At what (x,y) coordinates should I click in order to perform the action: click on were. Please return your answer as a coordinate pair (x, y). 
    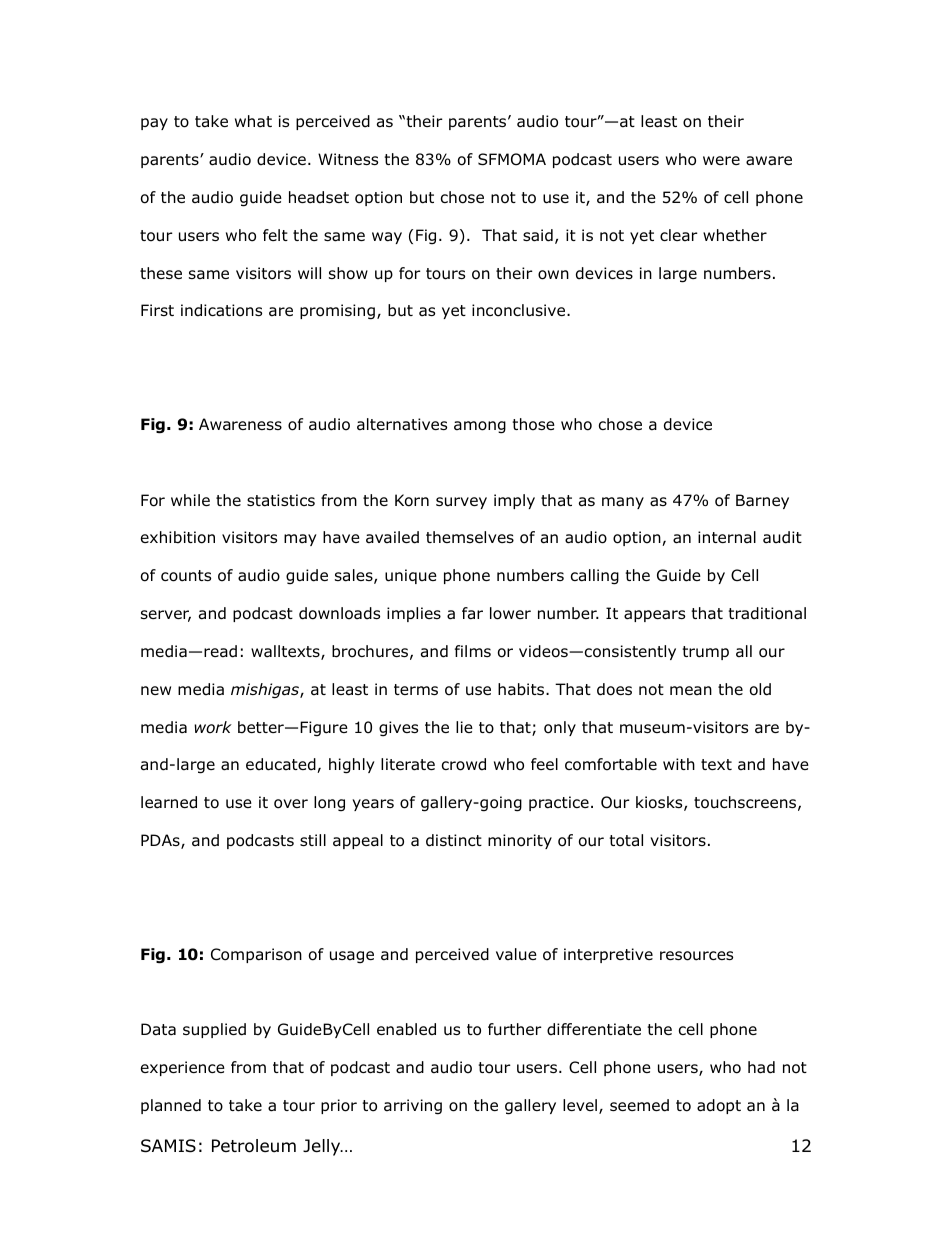
    Looking at the image, I should click on (721, 160).
